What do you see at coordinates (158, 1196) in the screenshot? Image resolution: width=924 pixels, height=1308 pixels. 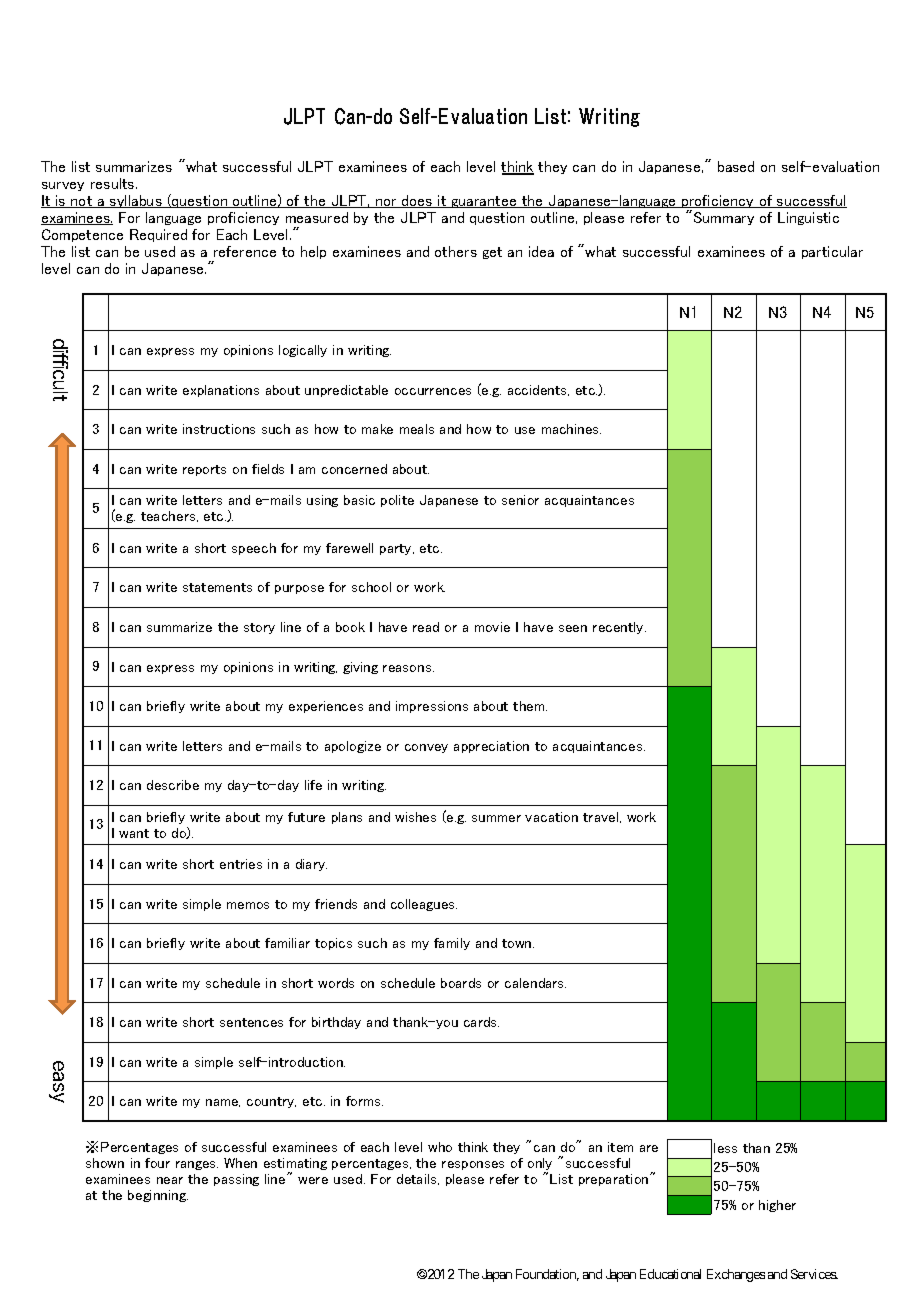 I see `beginning` at bounding box center [158, 1196].
